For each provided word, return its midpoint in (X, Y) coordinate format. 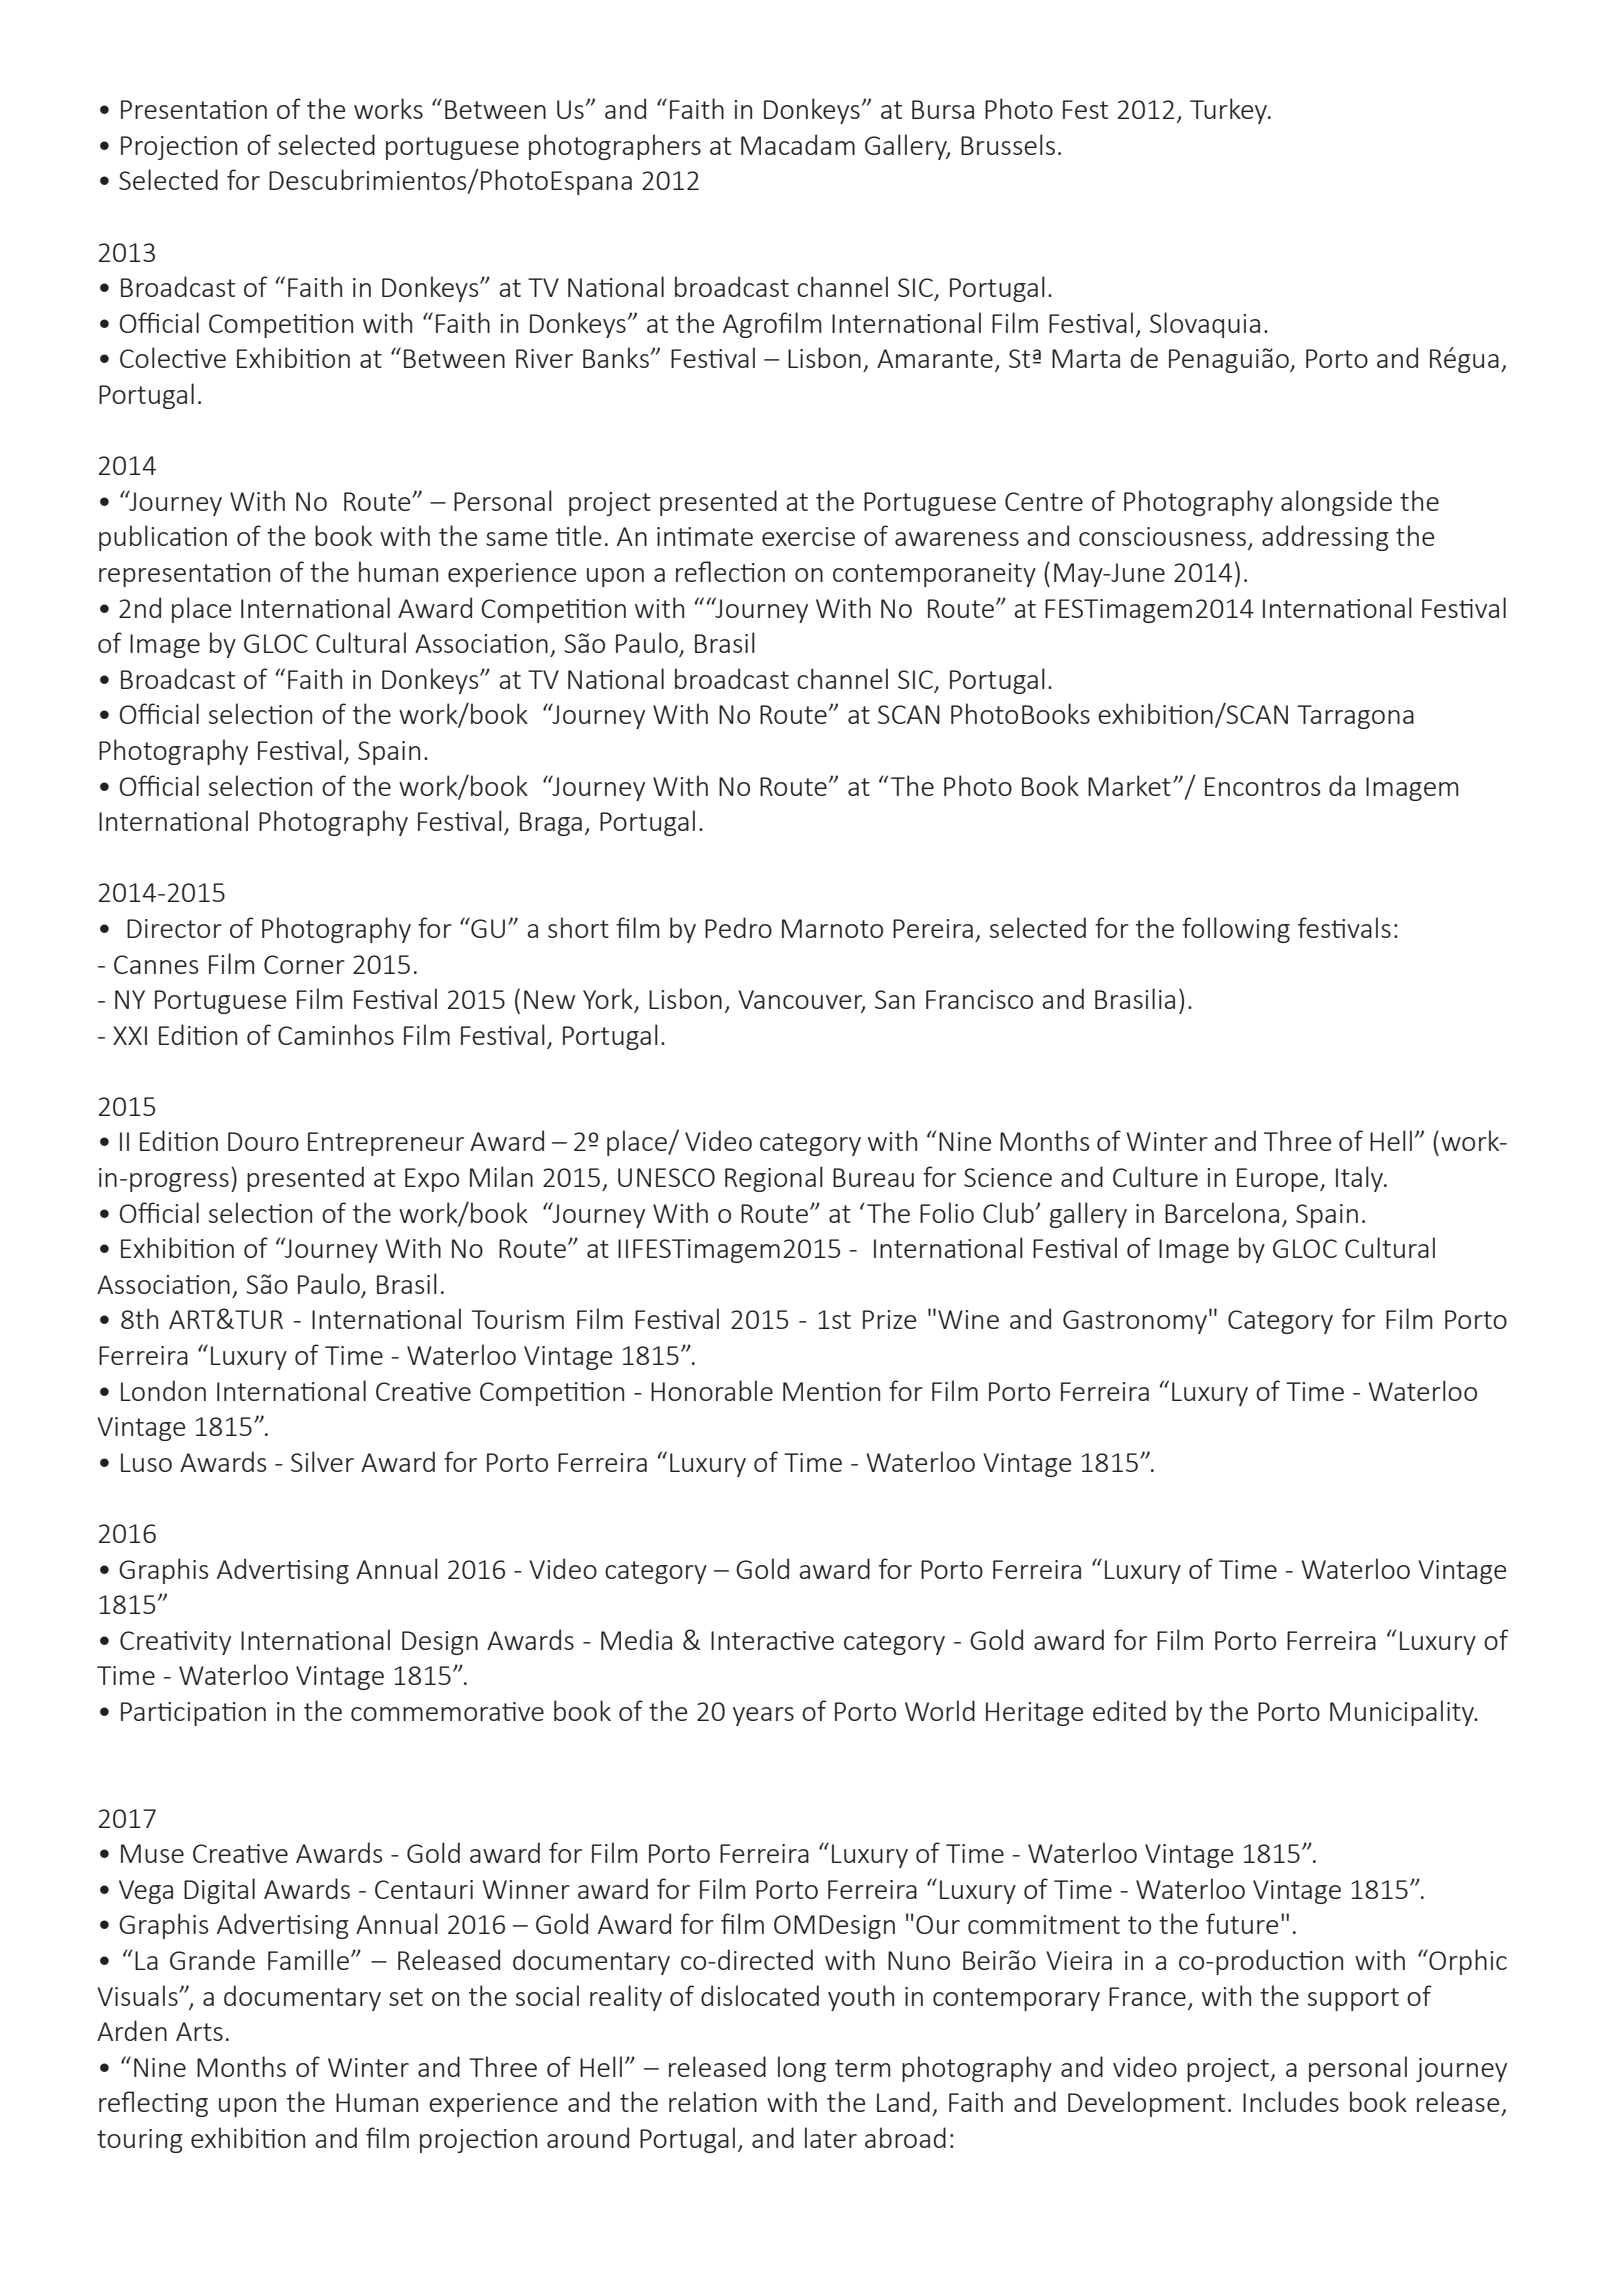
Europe (1279, 1180)
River (544, 358)
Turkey (1230, 111)
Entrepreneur (386, 1144)
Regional (774, 1179)
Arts (199, 2031)
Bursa (943, 109)
